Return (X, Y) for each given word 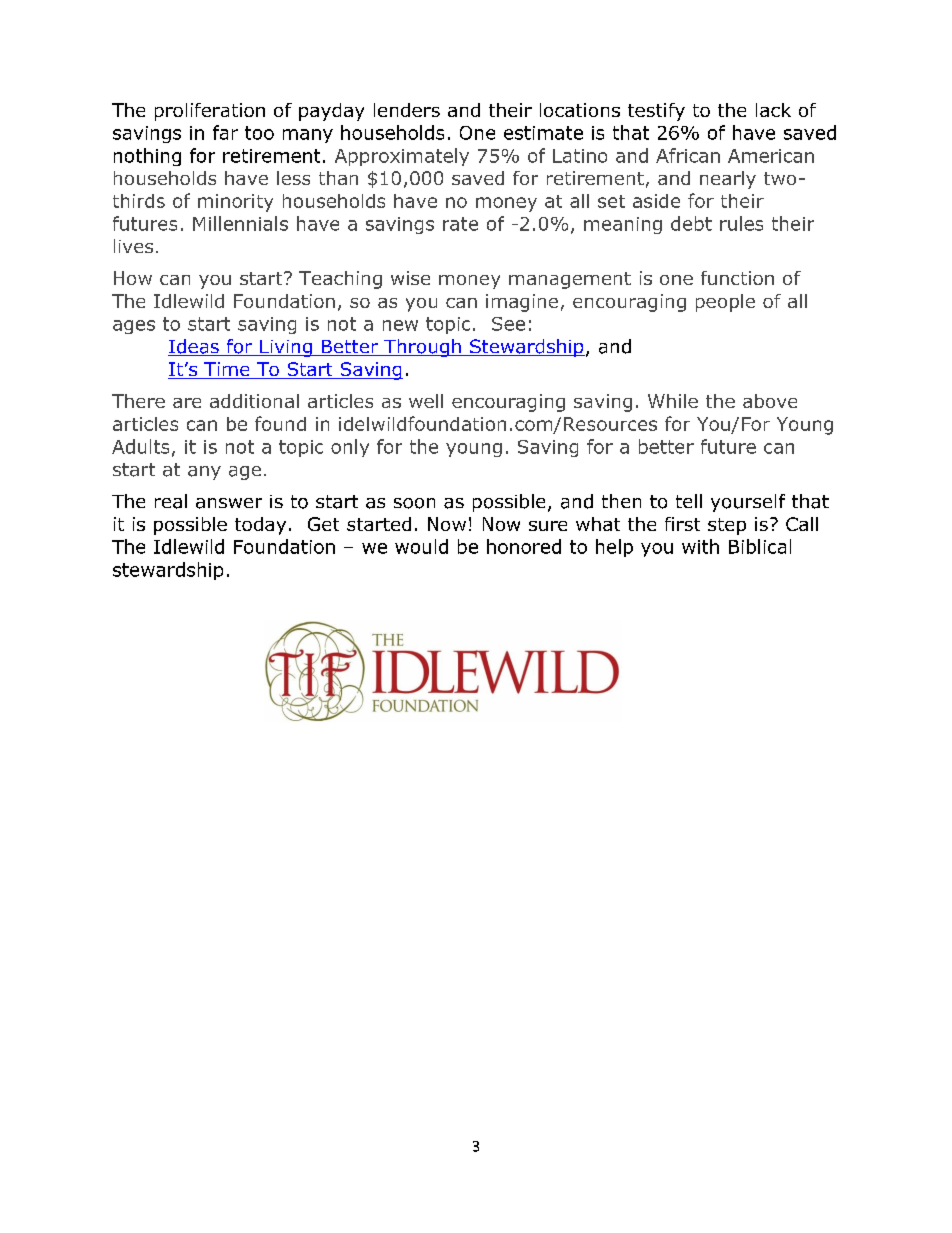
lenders (407, 110)
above (770, 401)
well (426, 401)
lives (133, 246)
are (187, 403)
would (421, 546)
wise (410, 278)
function (737, 278)
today (260, 526)
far (225, 132)
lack (773, 110)
